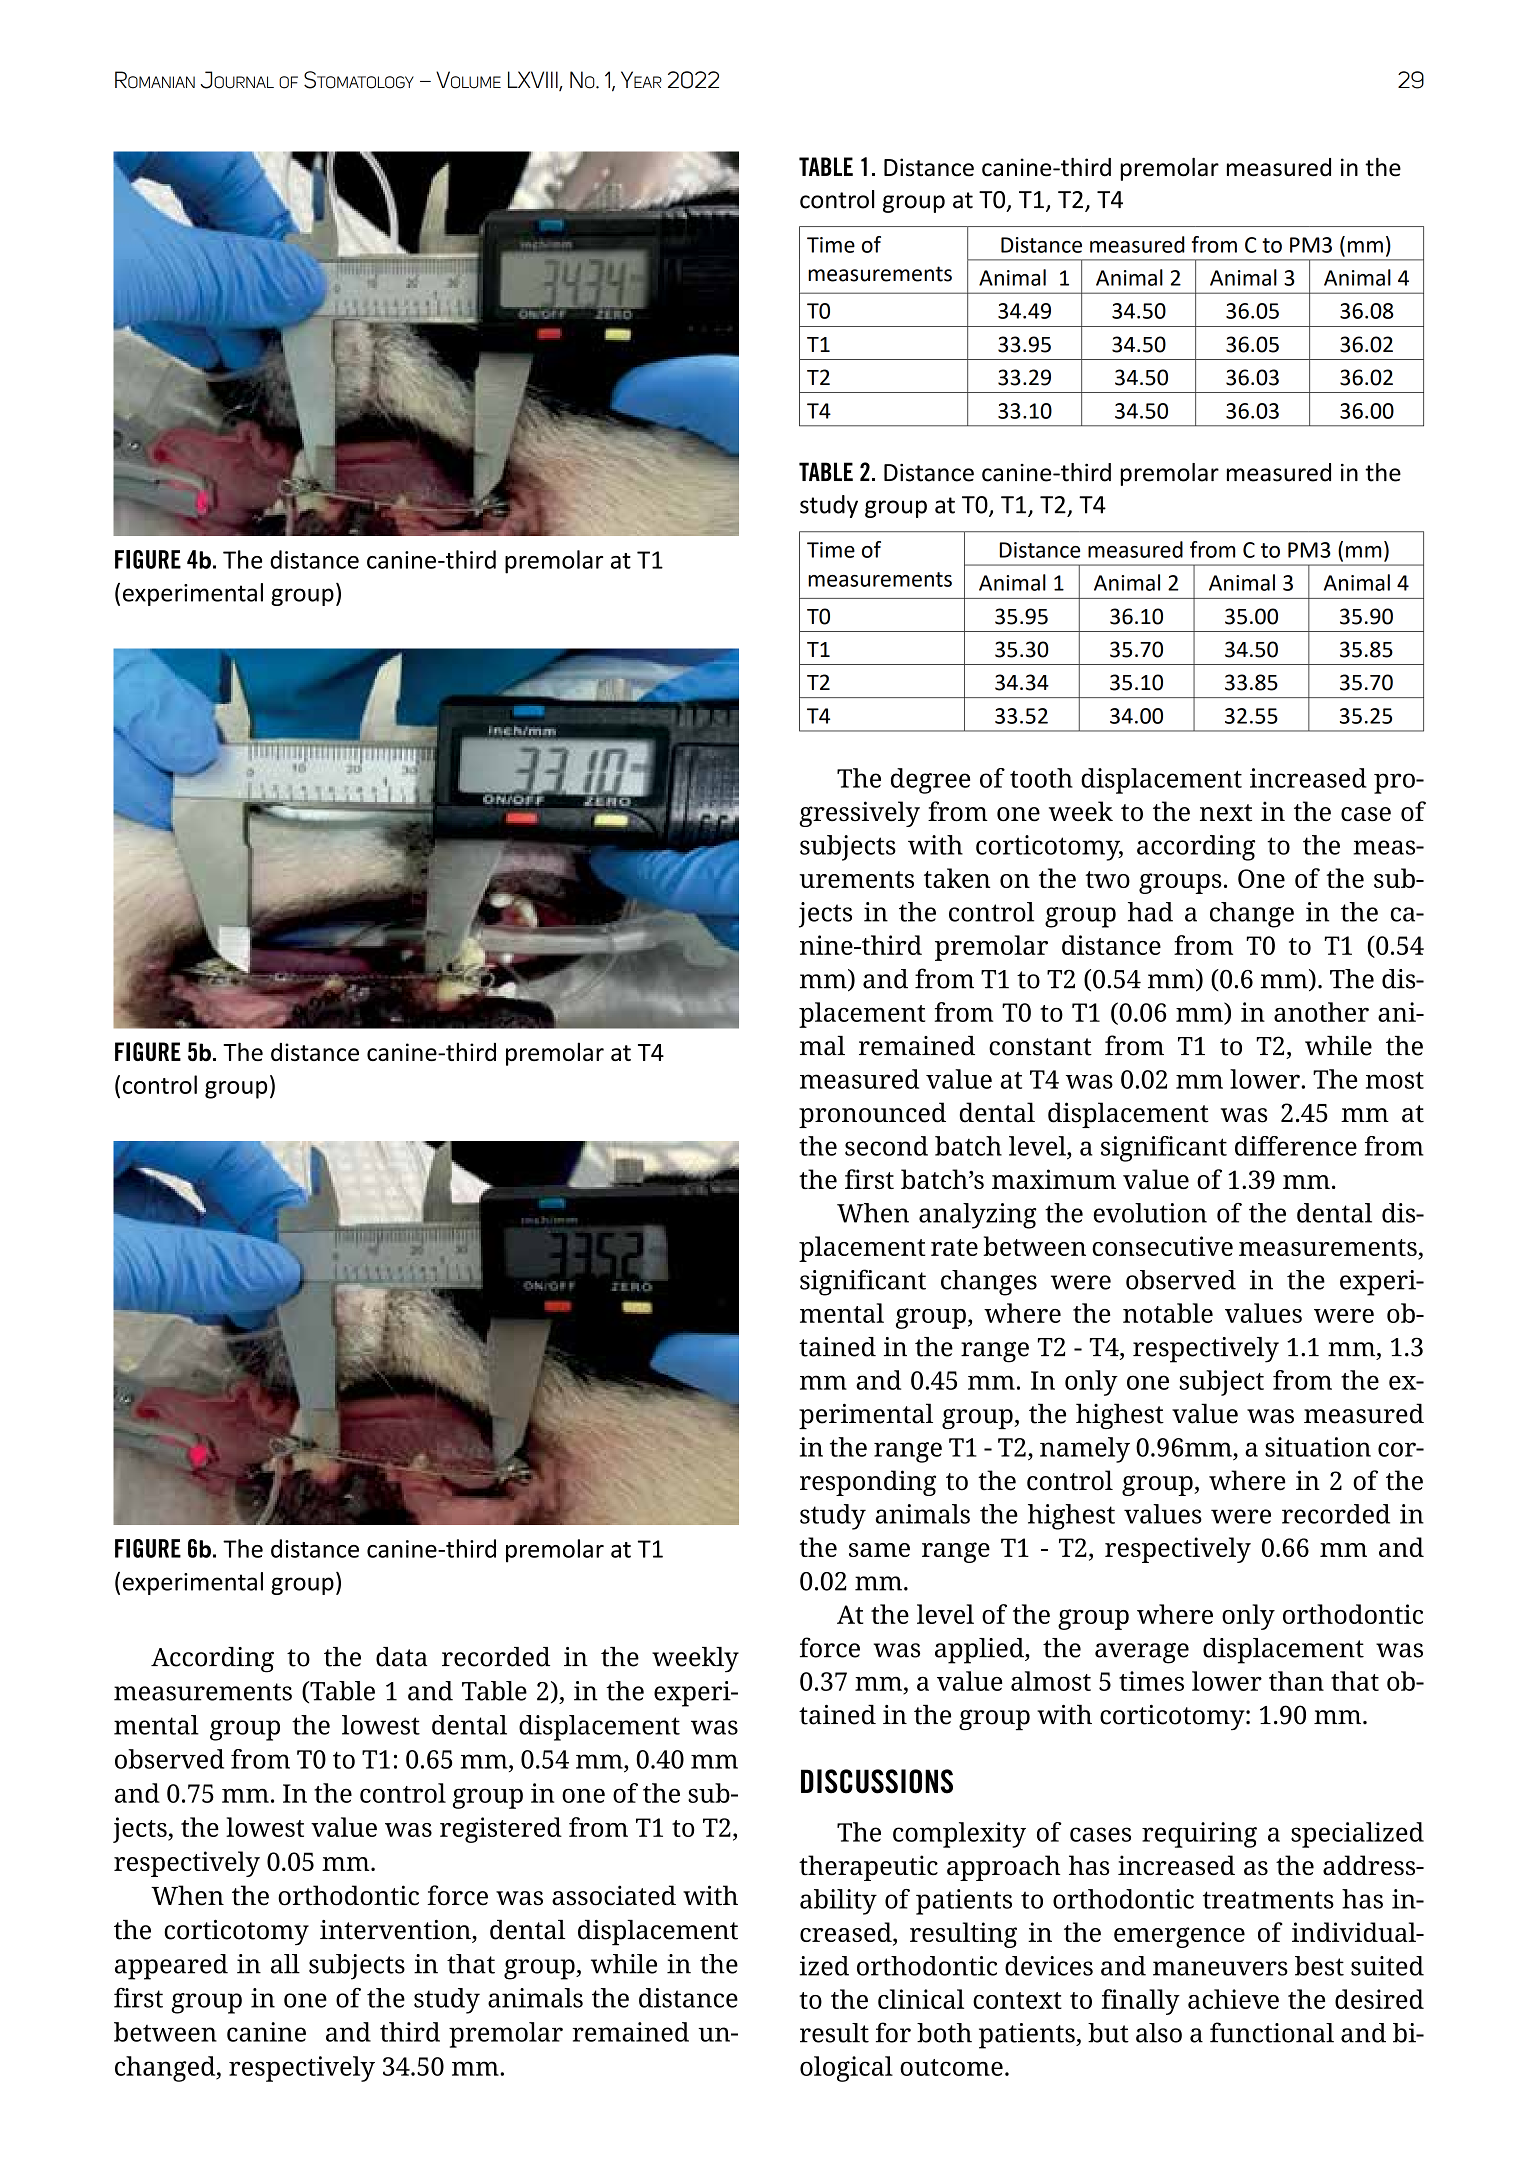 The image size is (1515, 2159). What do you see at coordinates (879, 1550) in the screenshot?
I see `same` at bounding box center [879, 1550].
